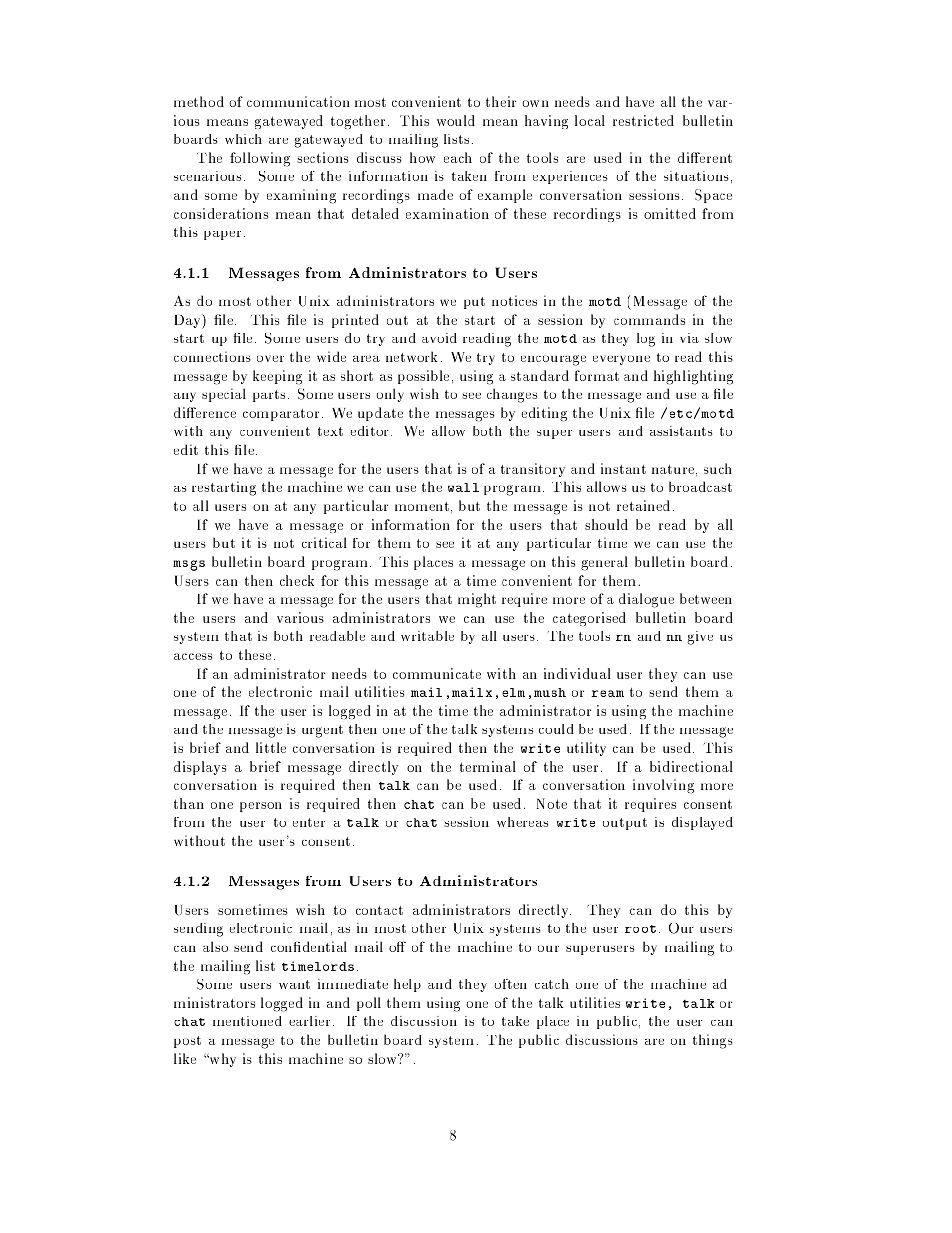 Image resolution: width=952 pixels, height=1233 pixels. Describe the element at coordinates (243, 139) in the page. I see `which` at that location.
